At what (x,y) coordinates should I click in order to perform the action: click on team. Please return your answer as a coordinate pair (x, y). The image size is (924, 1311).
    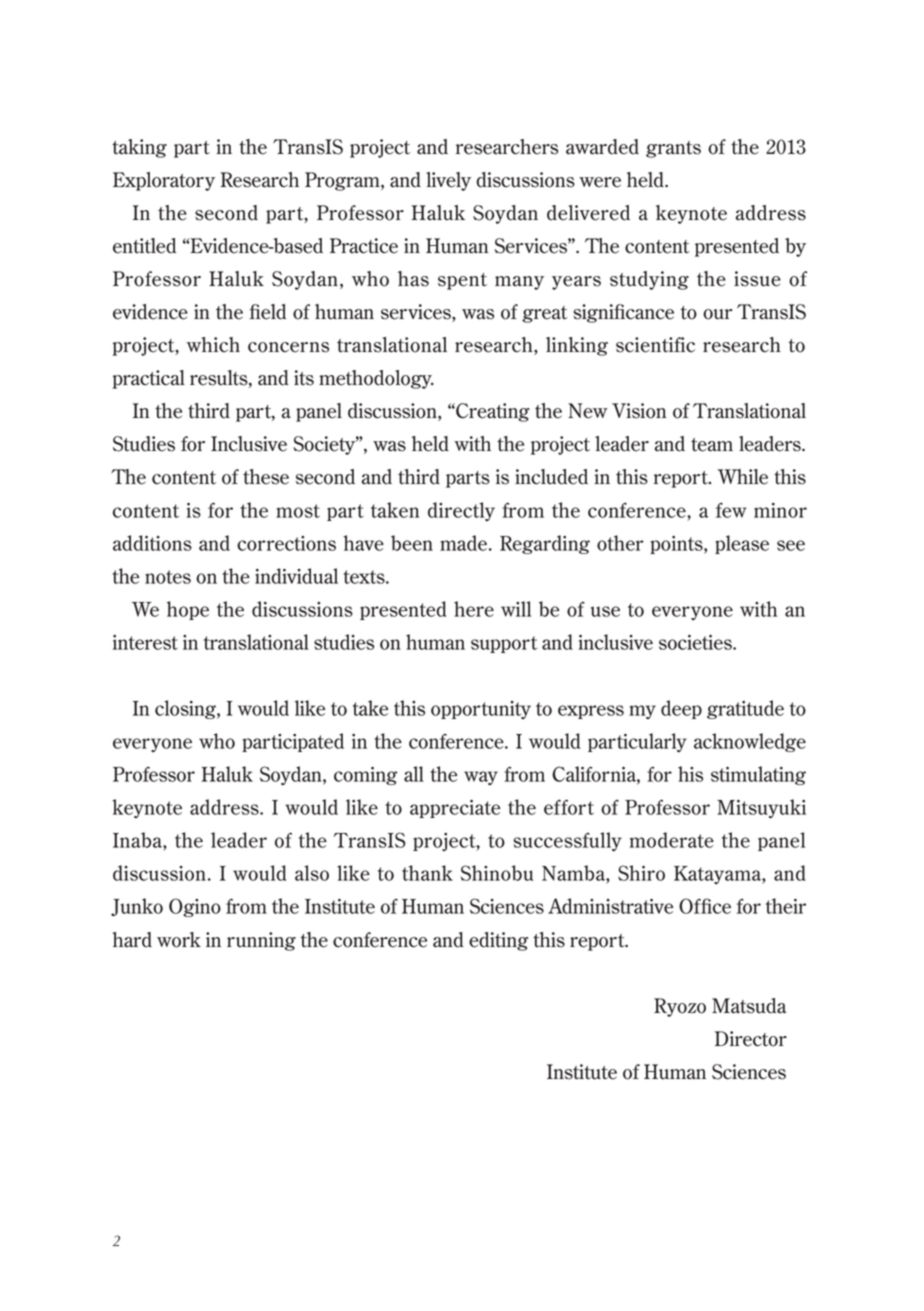
    Looking at the image, I should click on (712, 445).
